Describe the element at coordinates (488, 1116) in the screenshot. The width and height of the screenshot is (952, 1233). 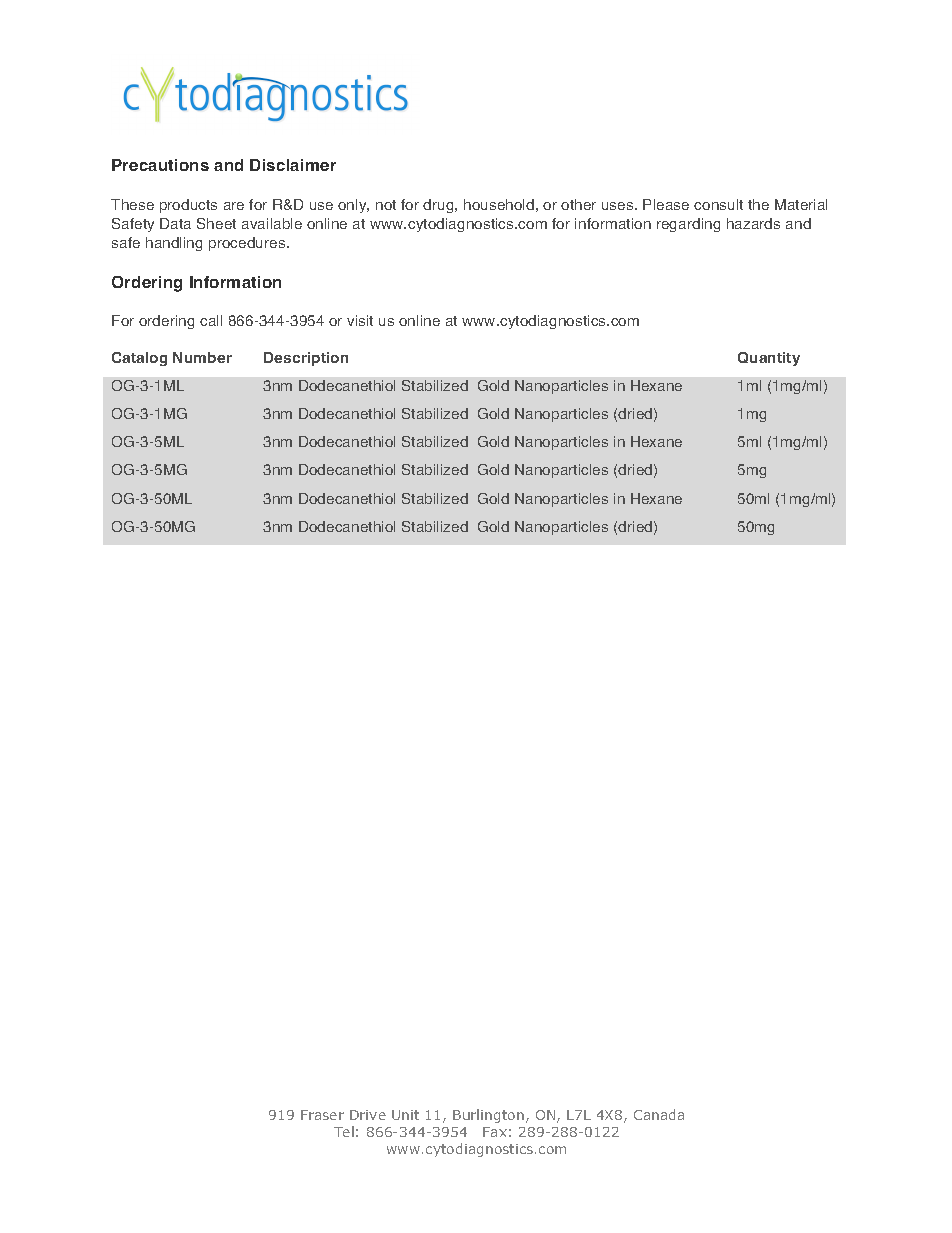
I see `Burlington` at that location.
